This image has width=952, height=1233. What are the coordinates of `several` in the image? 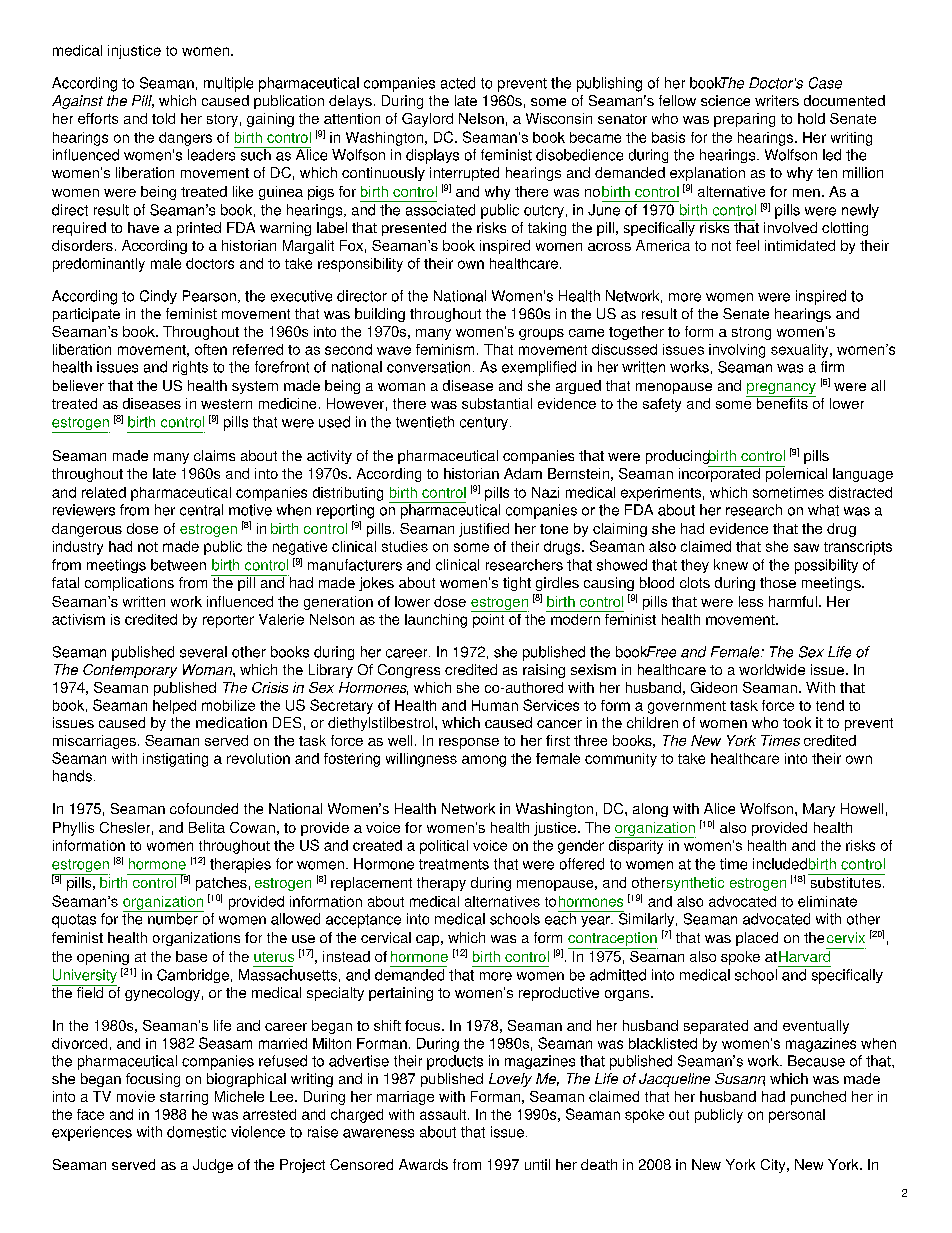 It's located at (203, 652).
